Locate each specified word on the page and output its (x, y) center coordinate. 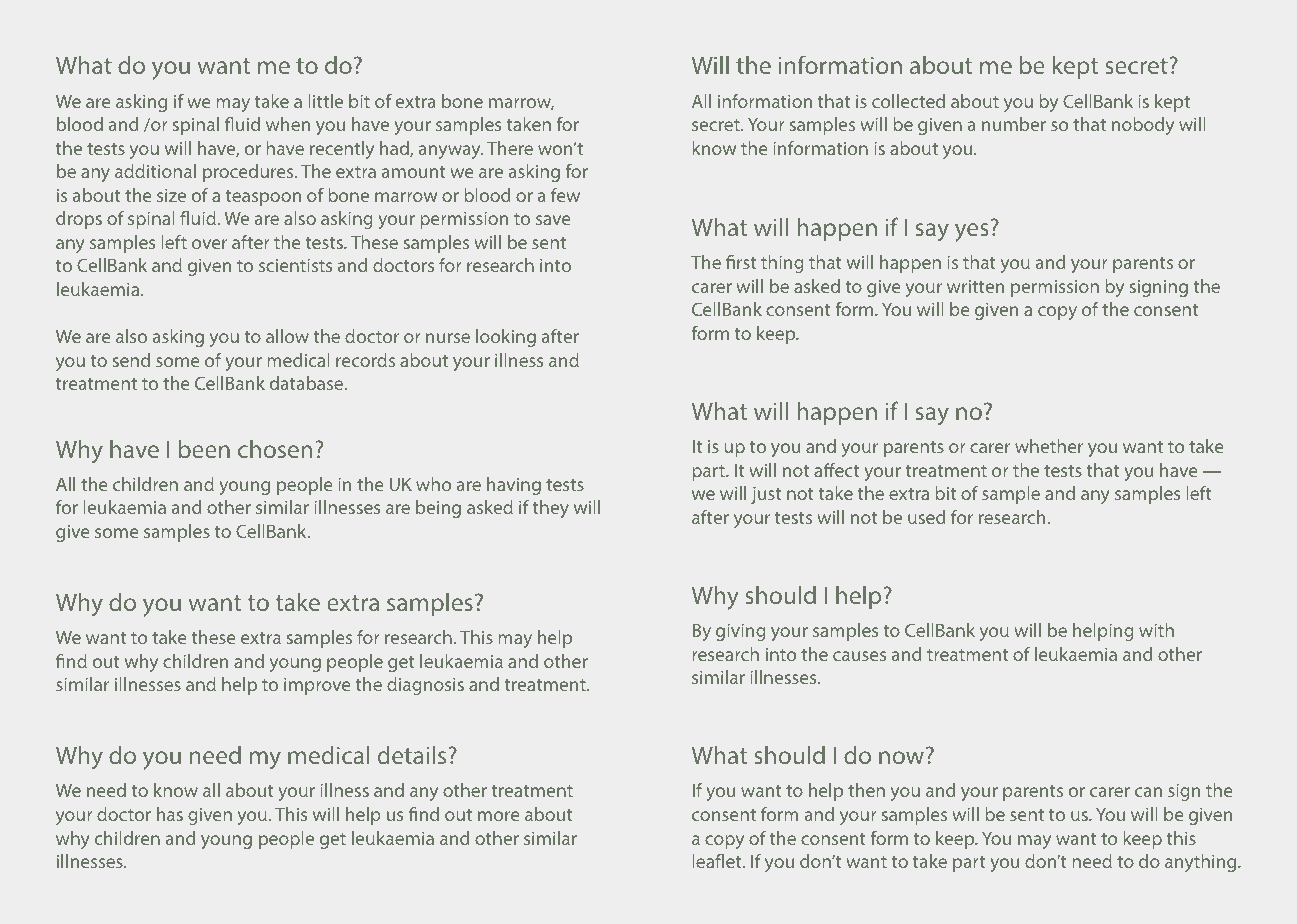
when (288, 124)
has (170, 814)
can (1148, 792)
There (510, 148)
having (514, 486)
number (1014, 124)
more (499, 816)
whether (1049, 446)
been (204, 449)
